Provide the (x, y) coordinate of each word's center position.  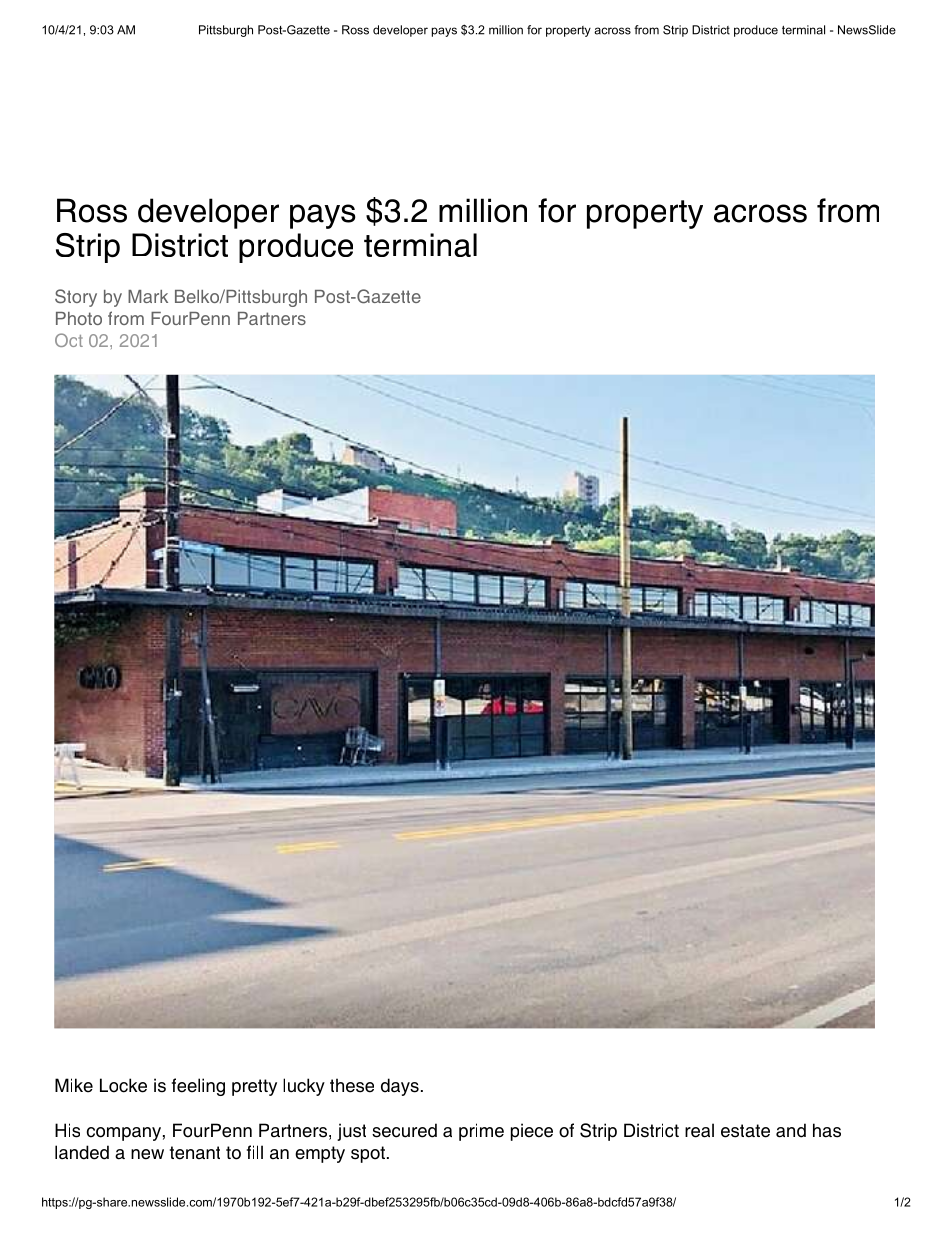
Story (76, 298)
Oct (69, 340)
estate (745, 1131)
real (699, 1130)
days (400, 1087)
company (124, 1134)
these (352, 1085)
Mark (148, 296)
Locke (123, 1085)
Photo (79, 318)
